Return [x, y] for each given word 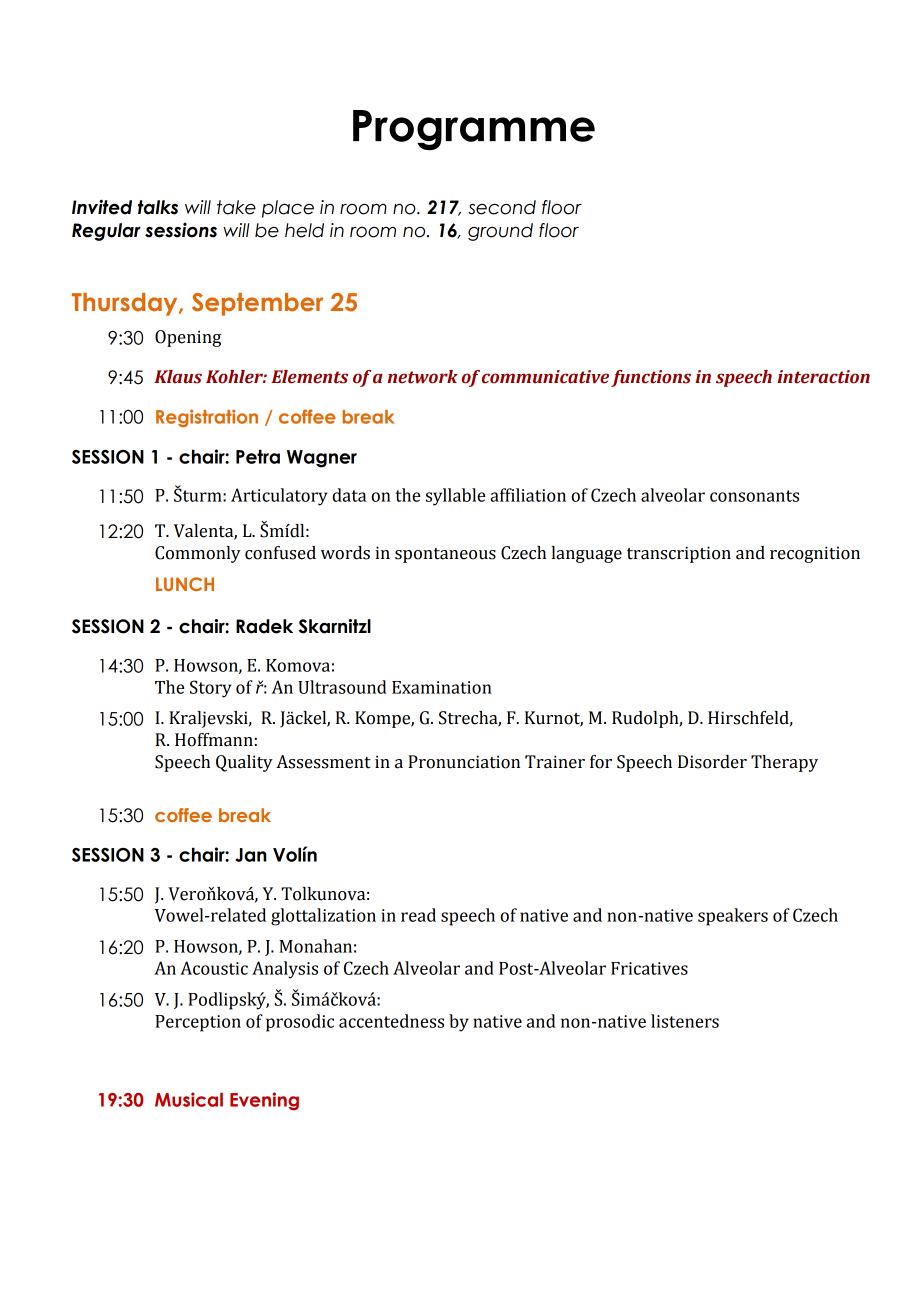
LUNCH [185, 584]
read [418, 915]
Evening [264, 1101]
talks [158, 207]
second [502, 207]
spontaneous [445, 555]
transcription [679, 554]
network [423, 377]
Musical [189, 1099]
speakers [733, 917]
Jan [251, 855]
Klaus [178, 377]
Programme [474, 130]
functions [651, 378]
